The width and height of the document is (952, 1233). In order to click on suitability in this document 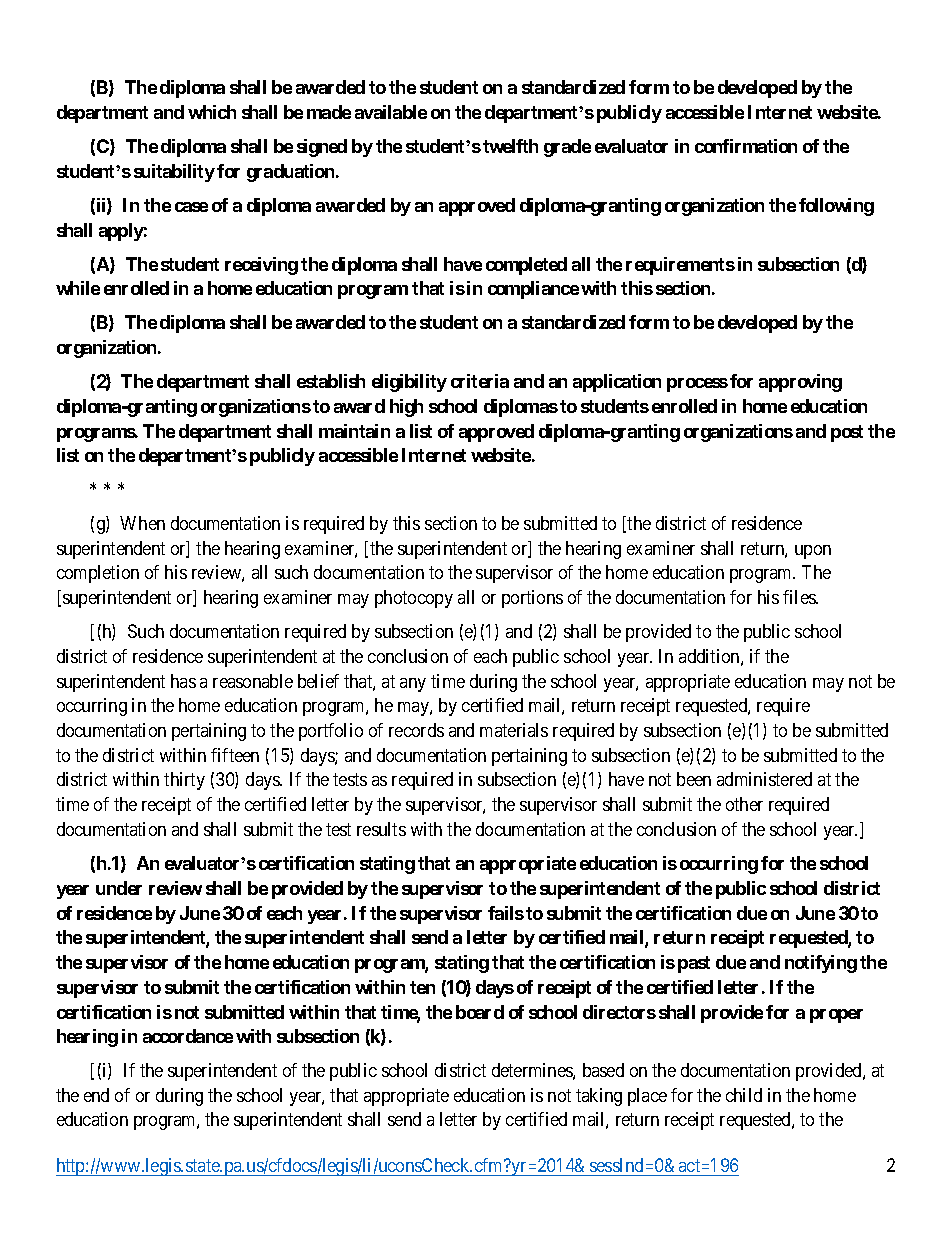, I will do `click(174, 173)`.
